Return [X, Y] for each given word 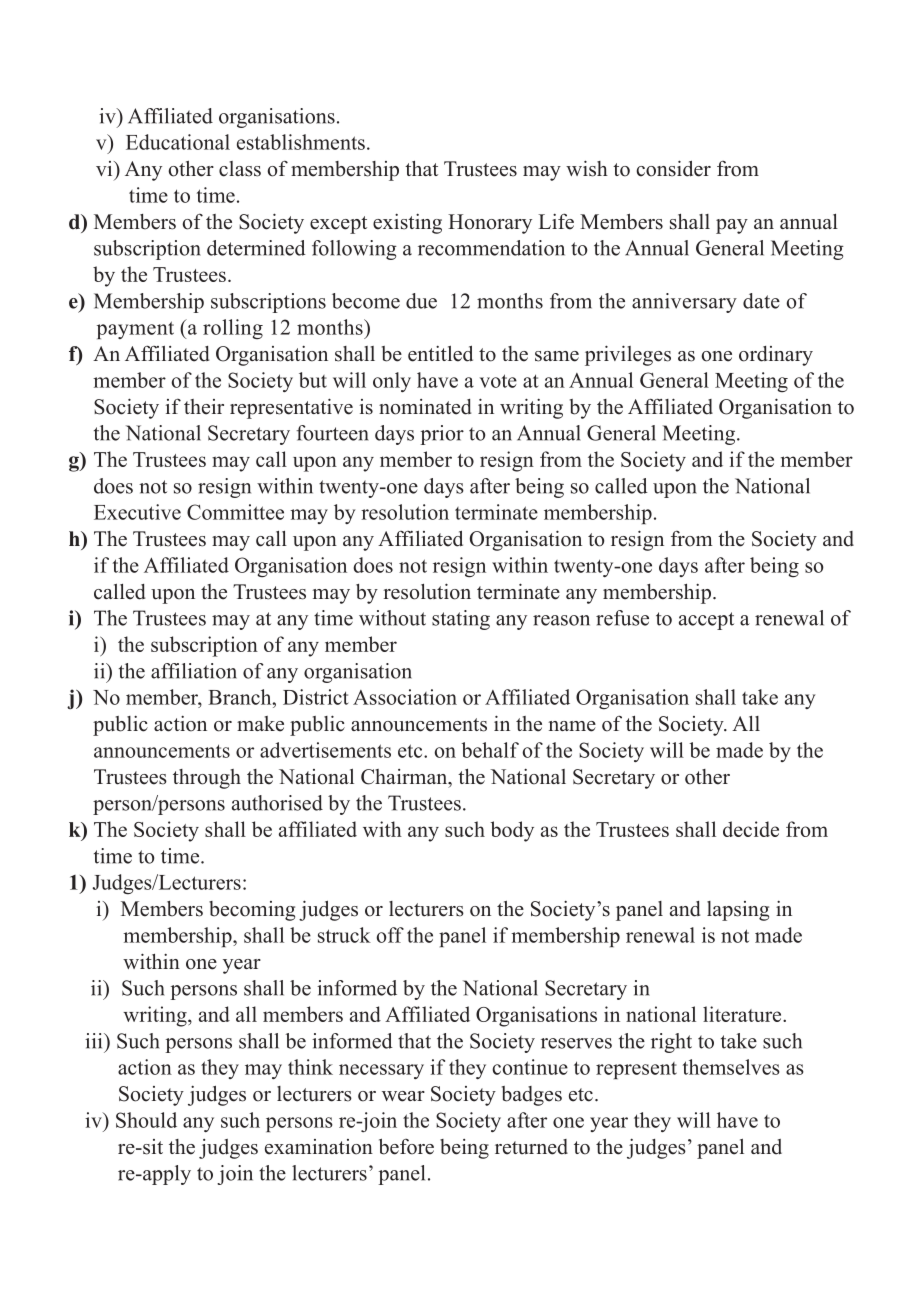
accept [706, 621]
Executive [137, 512]
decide [751, 829]
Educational [178, 142]
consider [673, 168]
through [207, 779]
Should [146, 1120]
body [512, 831]
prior [442, 435]
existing [407, 224]
